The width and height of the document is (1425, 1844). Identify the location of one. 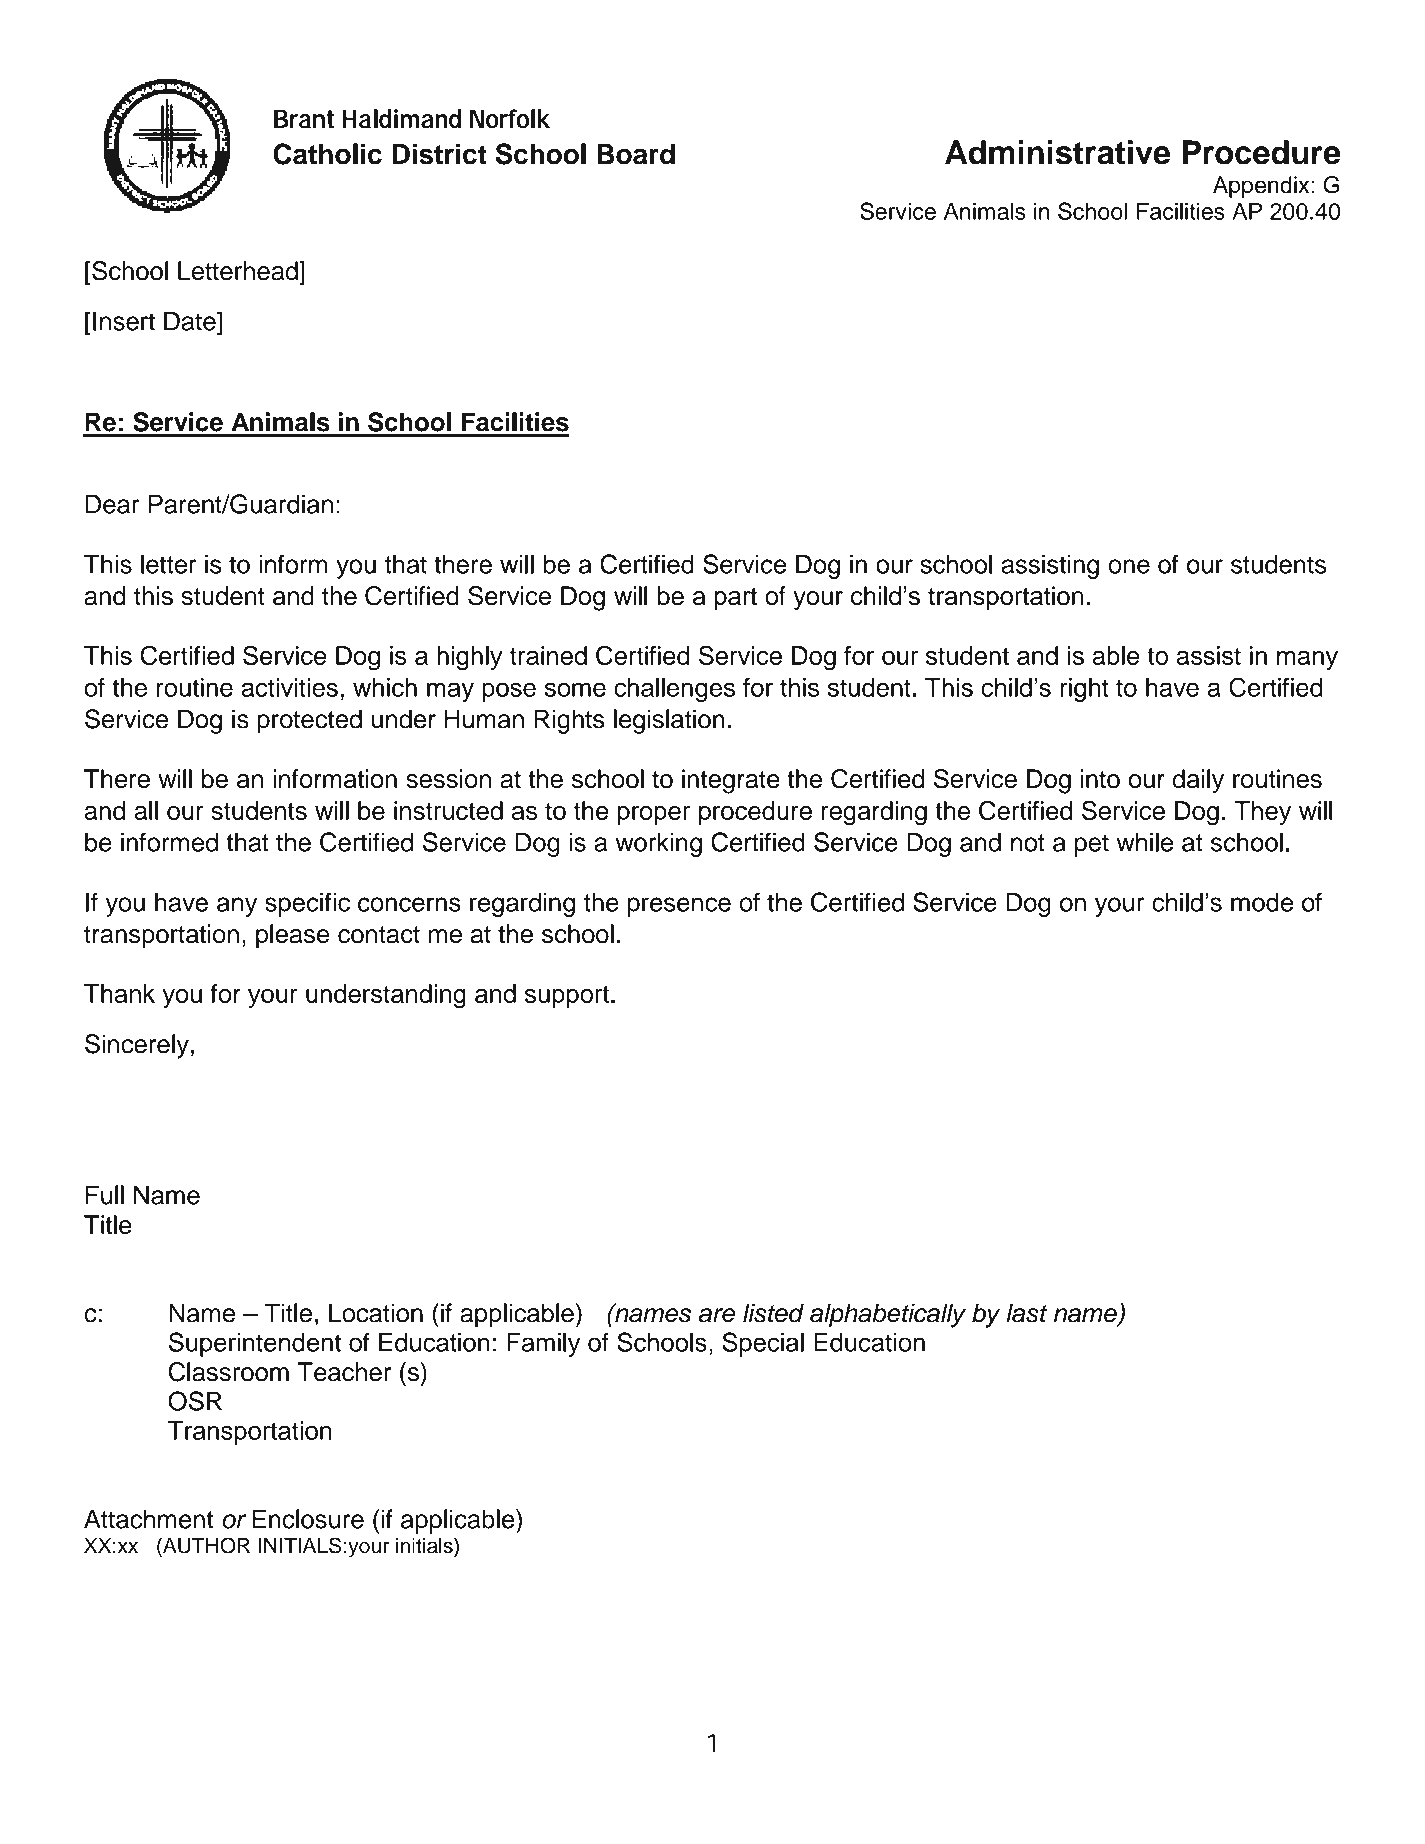
(1129, 566).
